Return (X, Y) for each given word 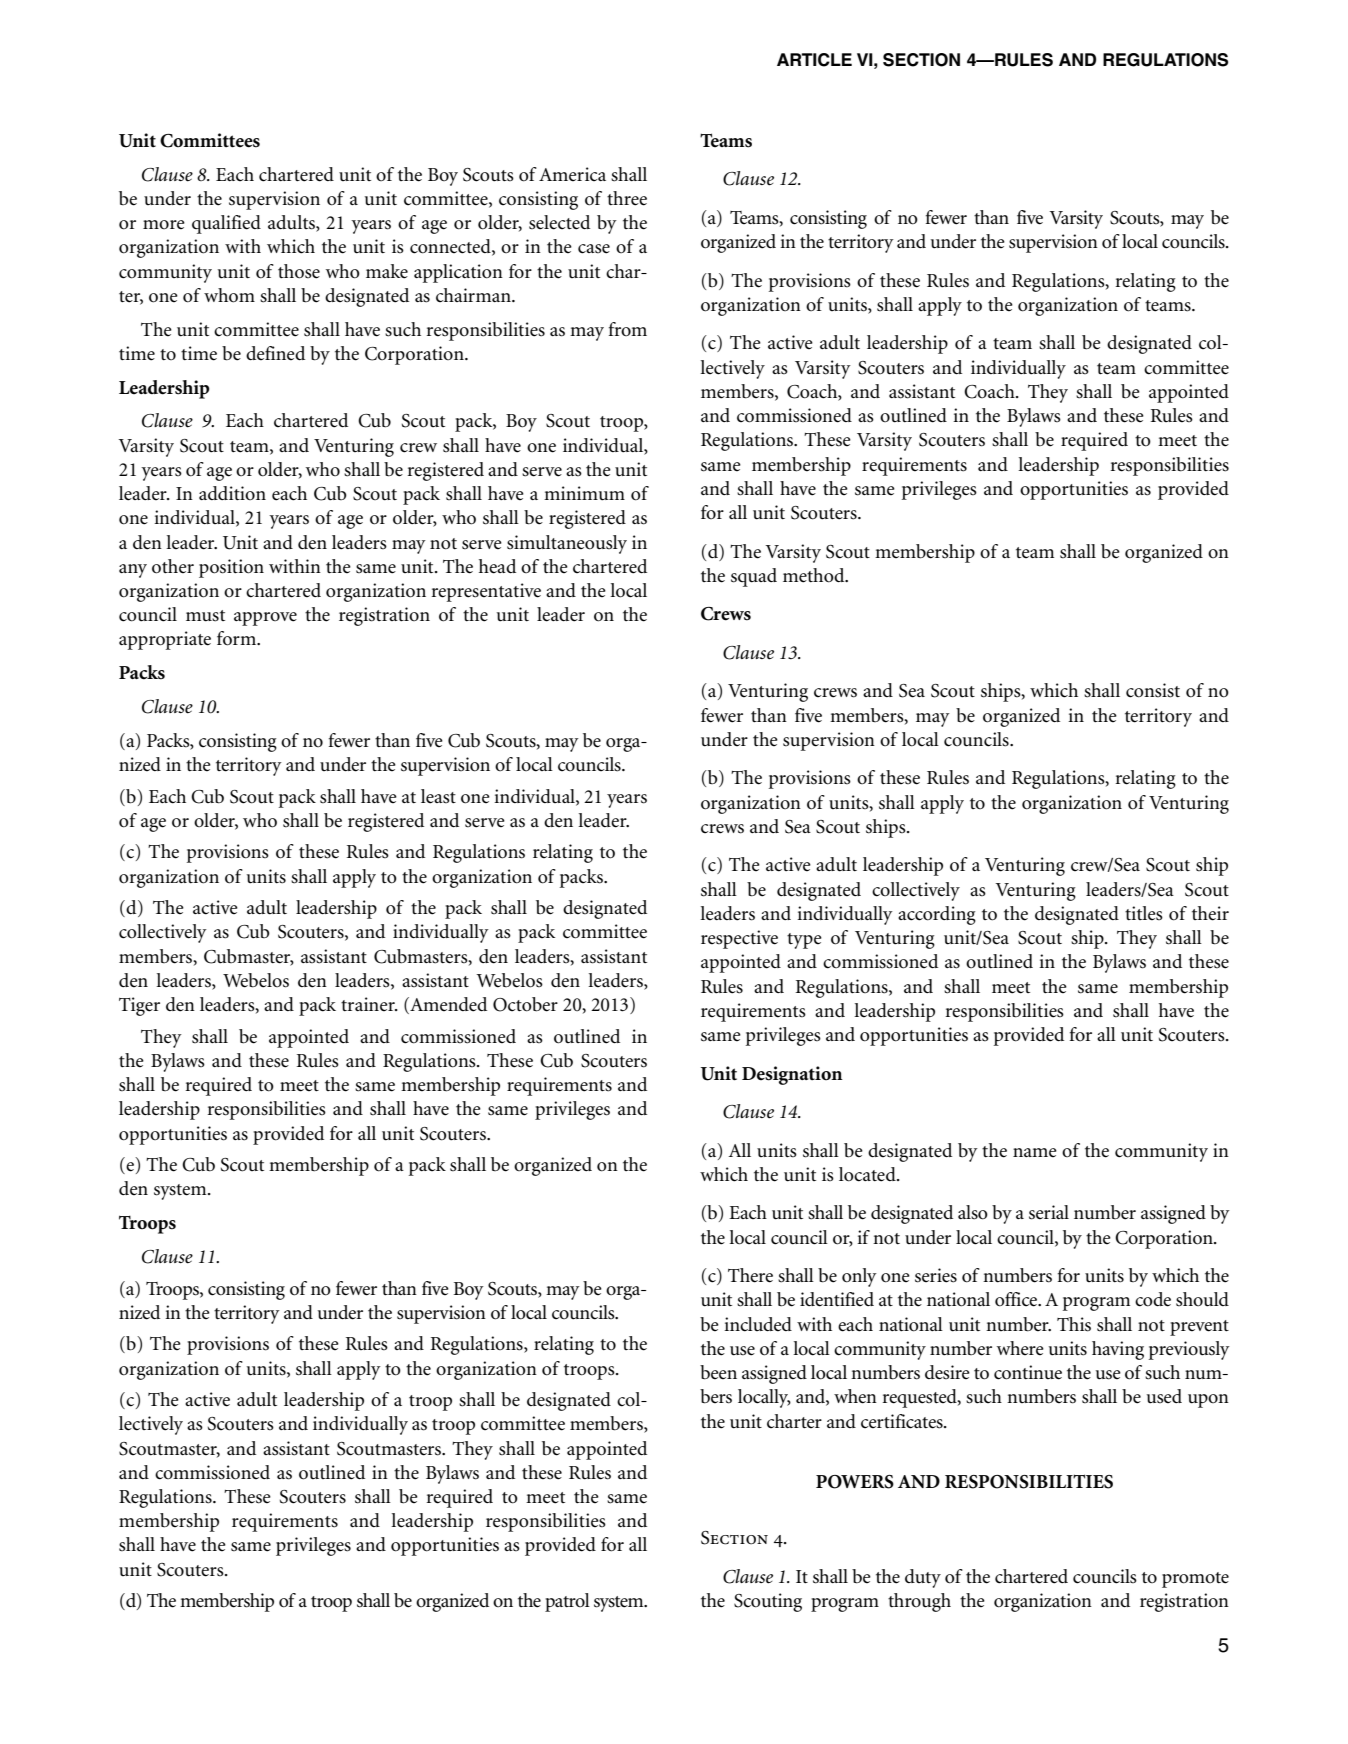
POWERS (855, 1482)
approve (265, 619)
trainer (369, 1004)
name (1035, 1152)
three (627, 198)
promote (1195, 1580)
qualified (226, 224)
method (815, 575)
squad (754, 577)
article (814, 60)
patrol (567, 1602)
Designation (792, 1075)
